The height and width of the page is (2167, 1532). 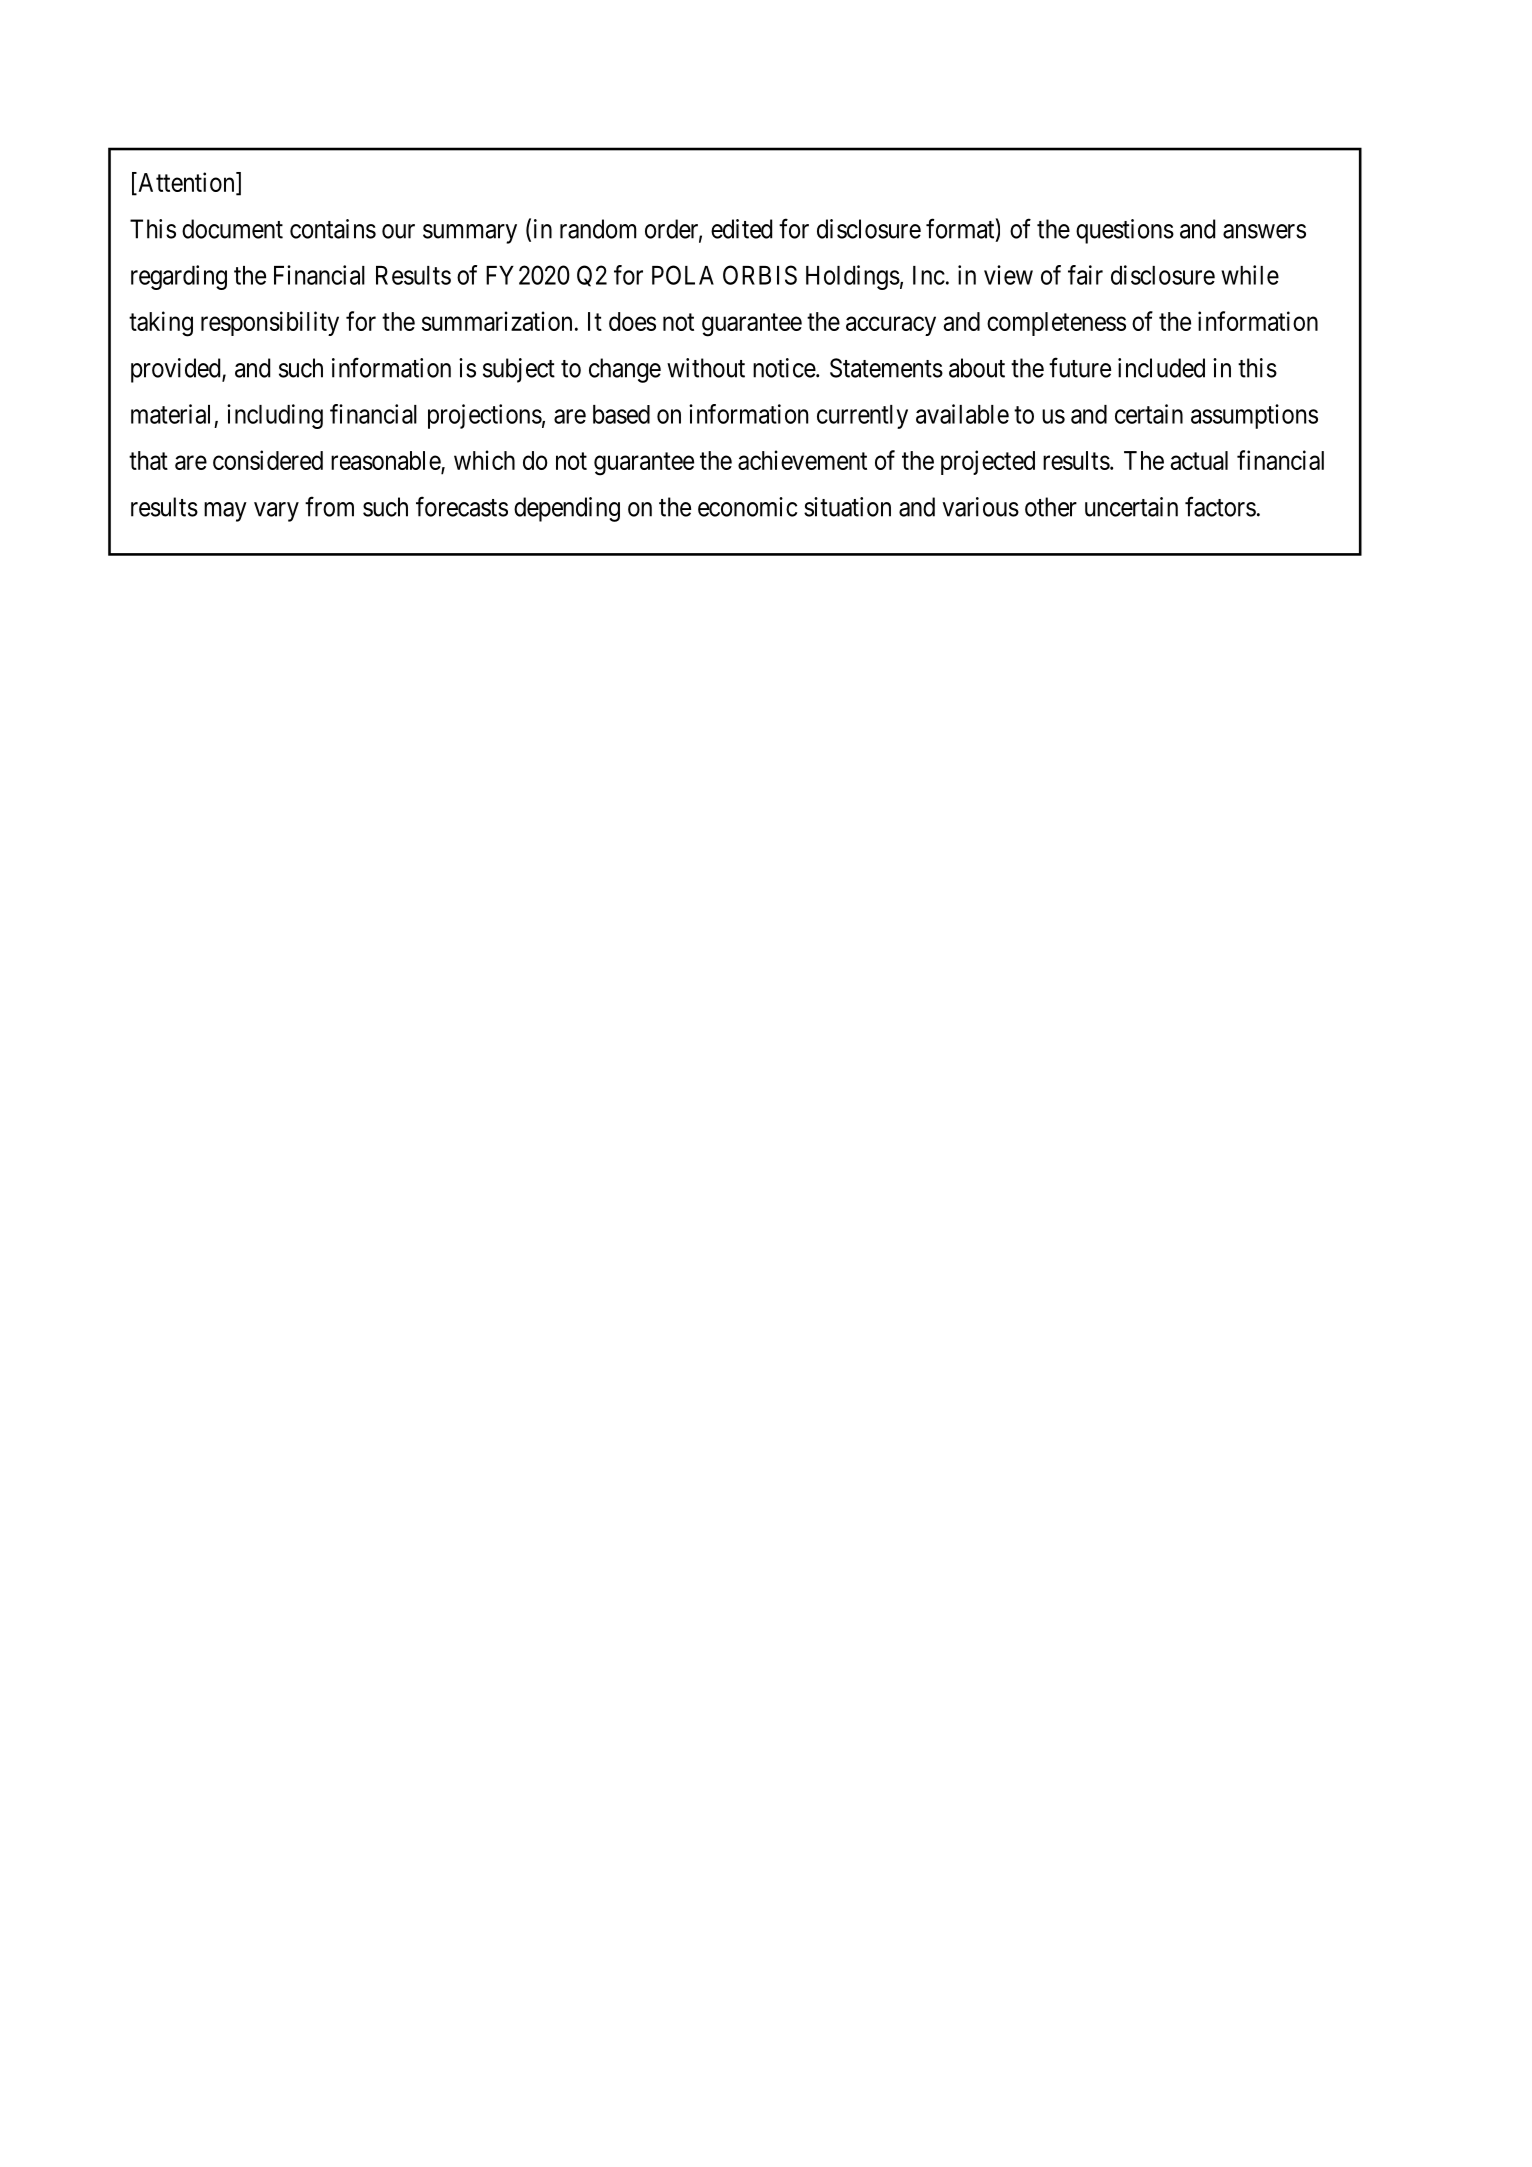 What do you see at coordinates (621, 414) in the page?
I see `based` at bounding box center [621, 414].
